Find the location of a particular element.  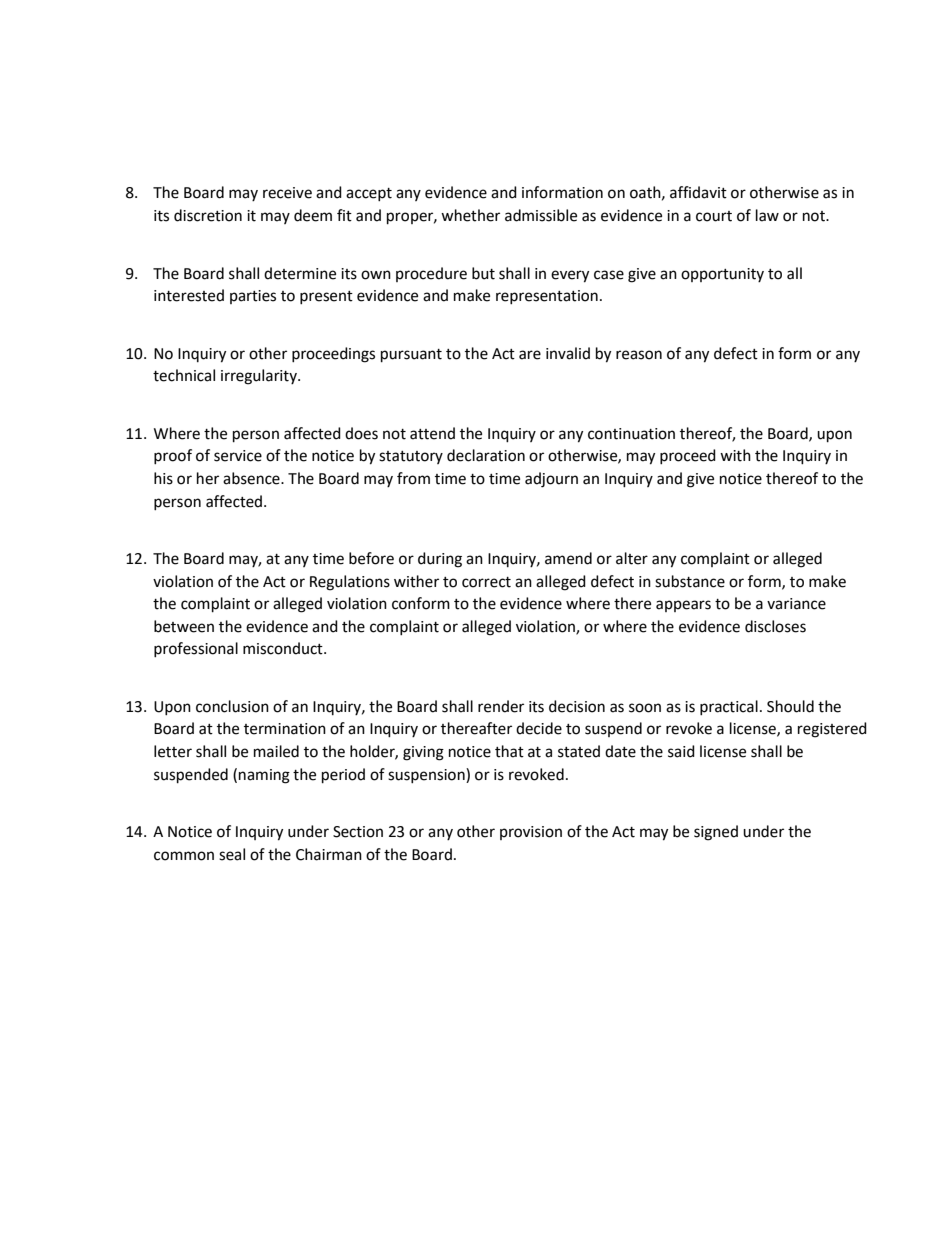

provision is located at coordinates (531, 833).
